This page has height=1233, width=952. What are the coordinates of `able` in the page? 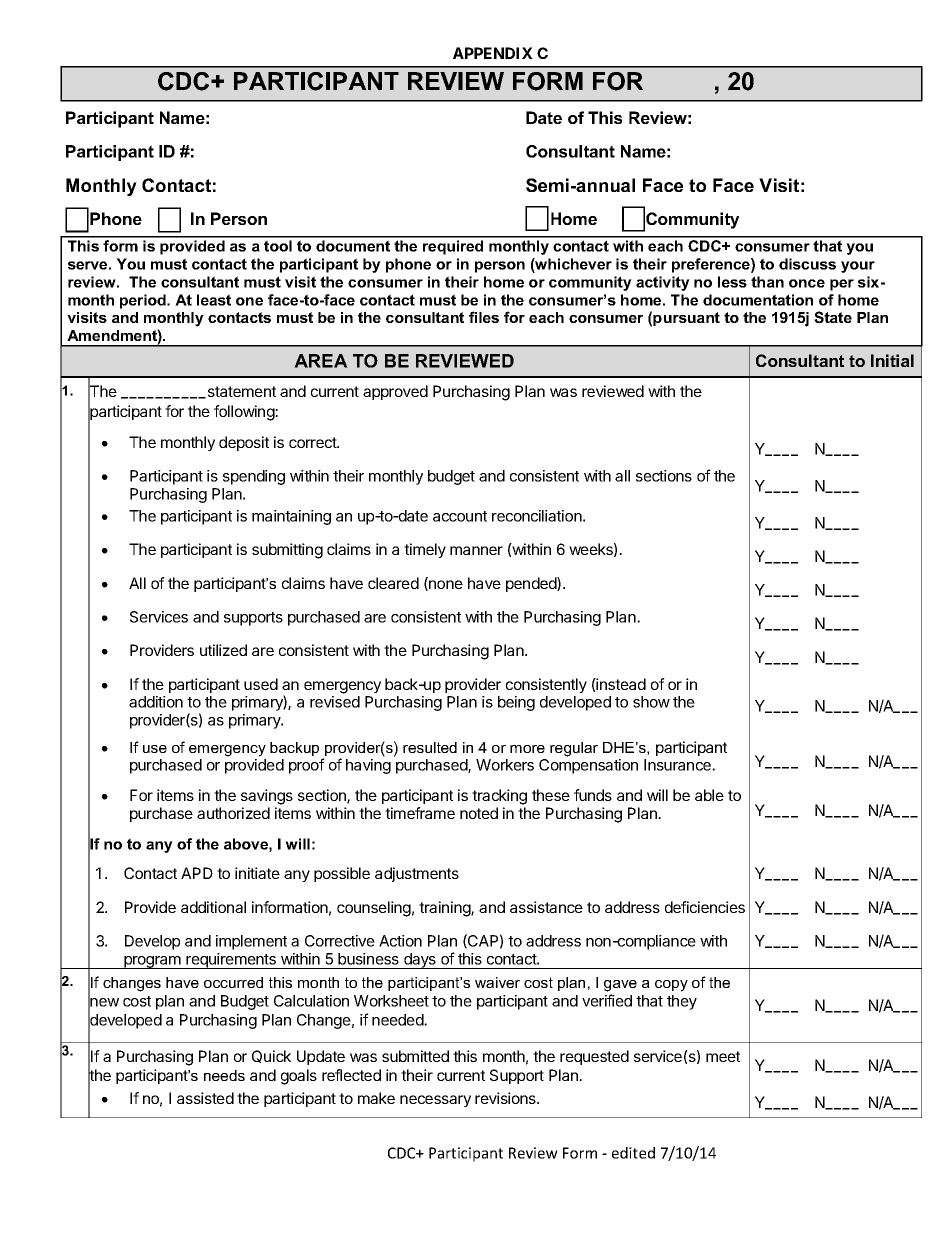 It's located at (709, 795).
